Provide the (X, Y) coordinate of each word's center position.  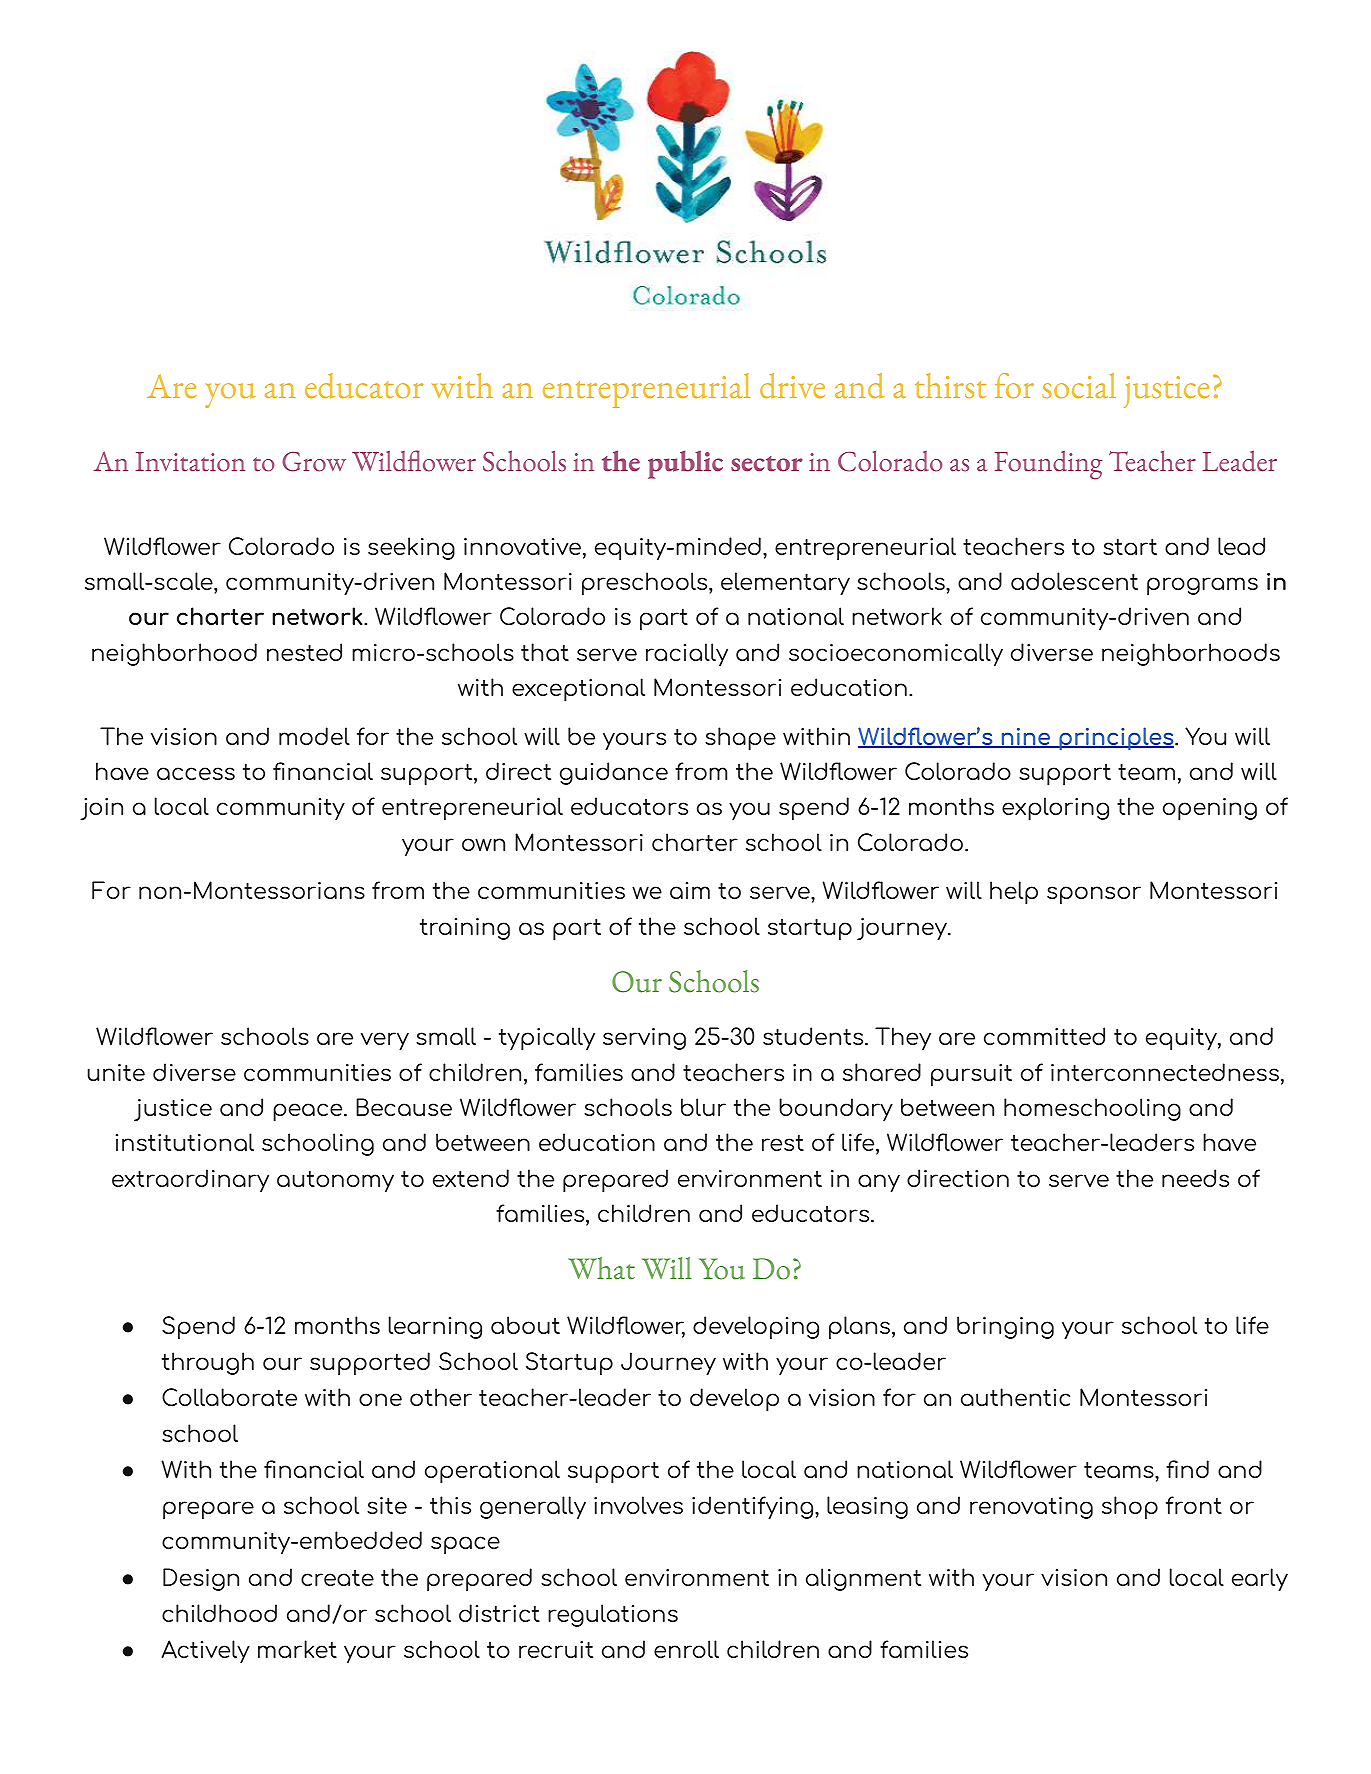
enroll (686, 1649)
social (1079, 386)
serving (644, 1039)
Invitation (190, 462)
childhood (219, 1613)
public (685, 464)
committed (1044, 1036)
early (1260, 1580)
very (385, 1041)
